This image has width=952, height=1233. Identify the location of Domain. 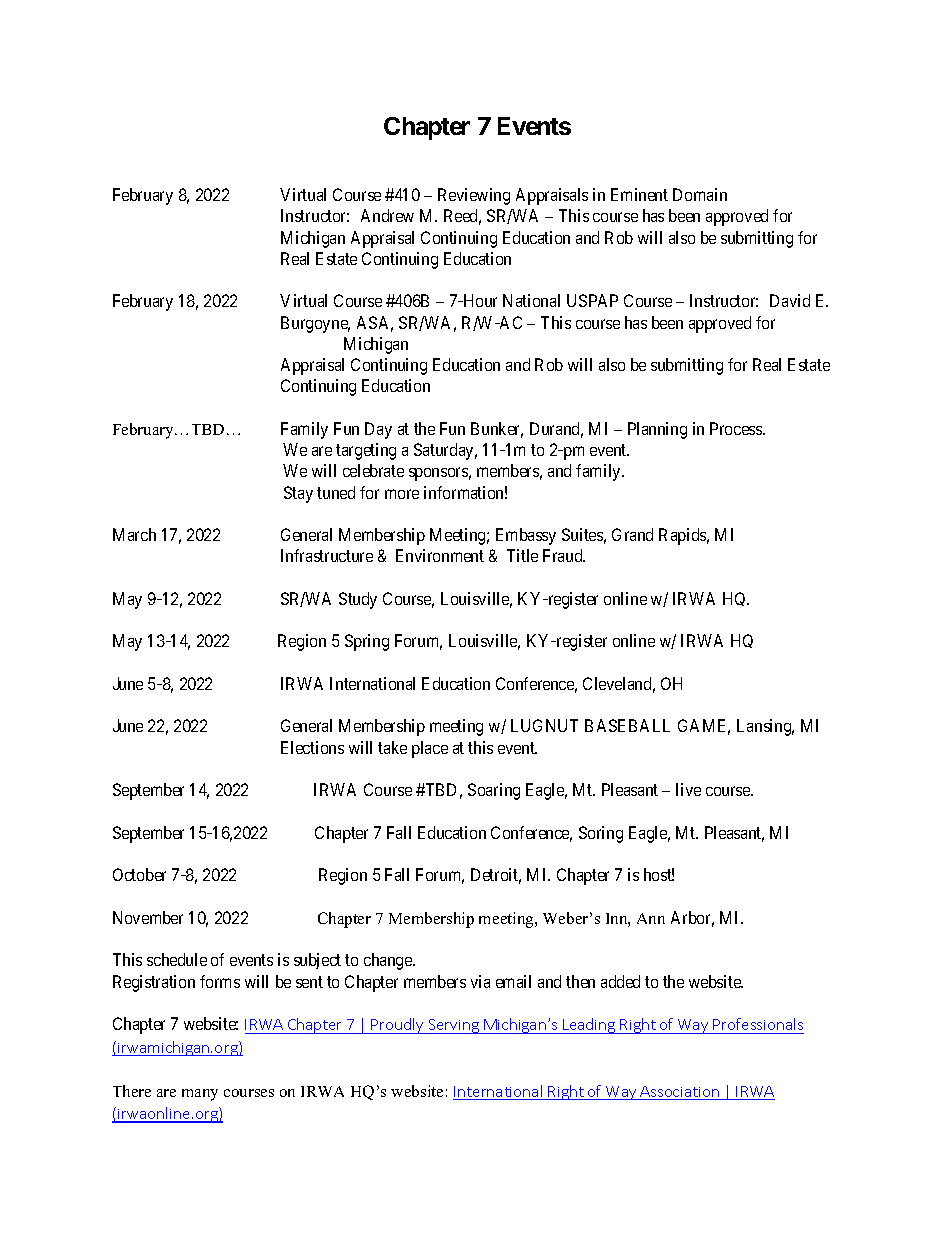
(700, 194).
